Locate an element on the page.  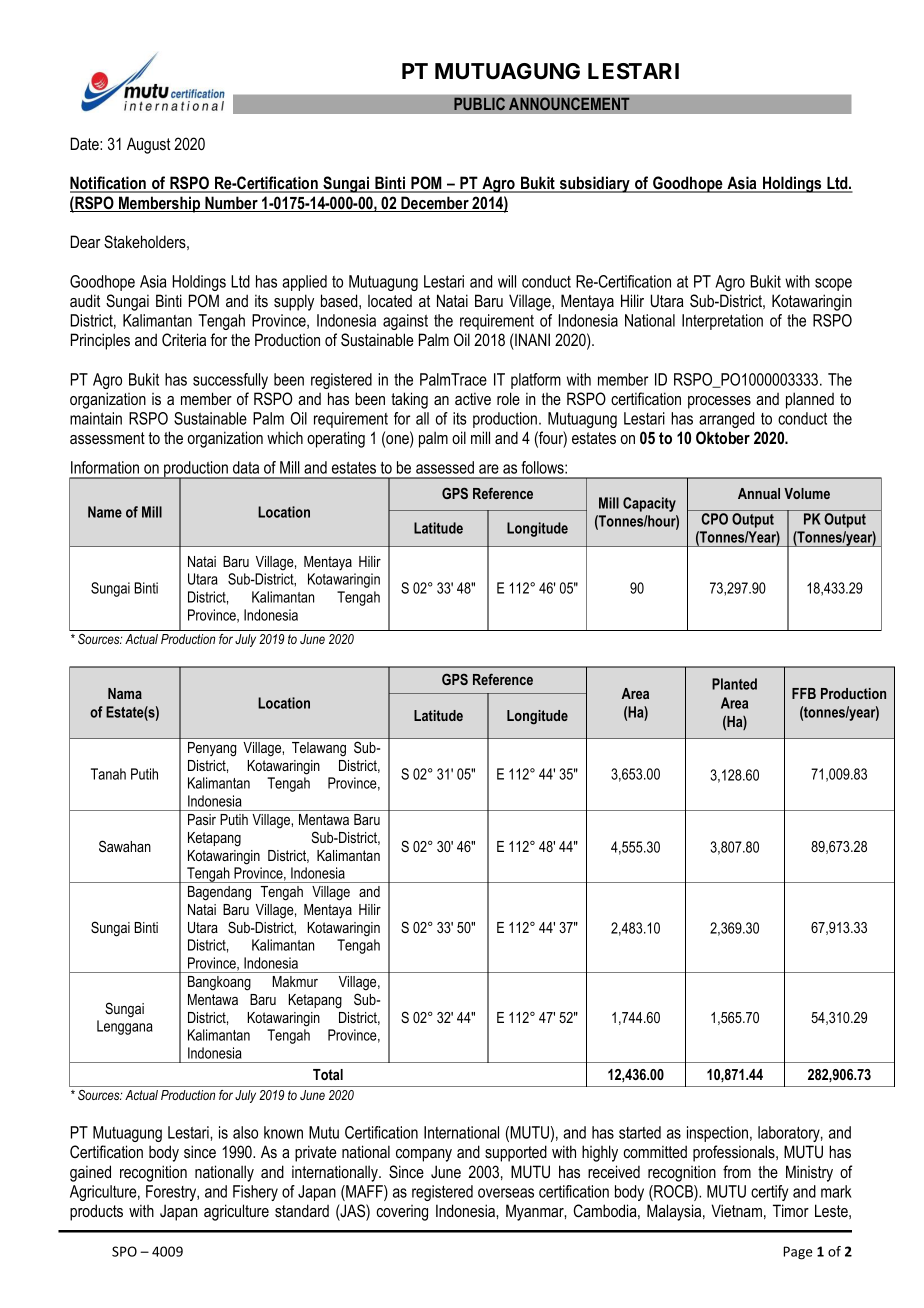
December is located at coordinates (435, 204).
